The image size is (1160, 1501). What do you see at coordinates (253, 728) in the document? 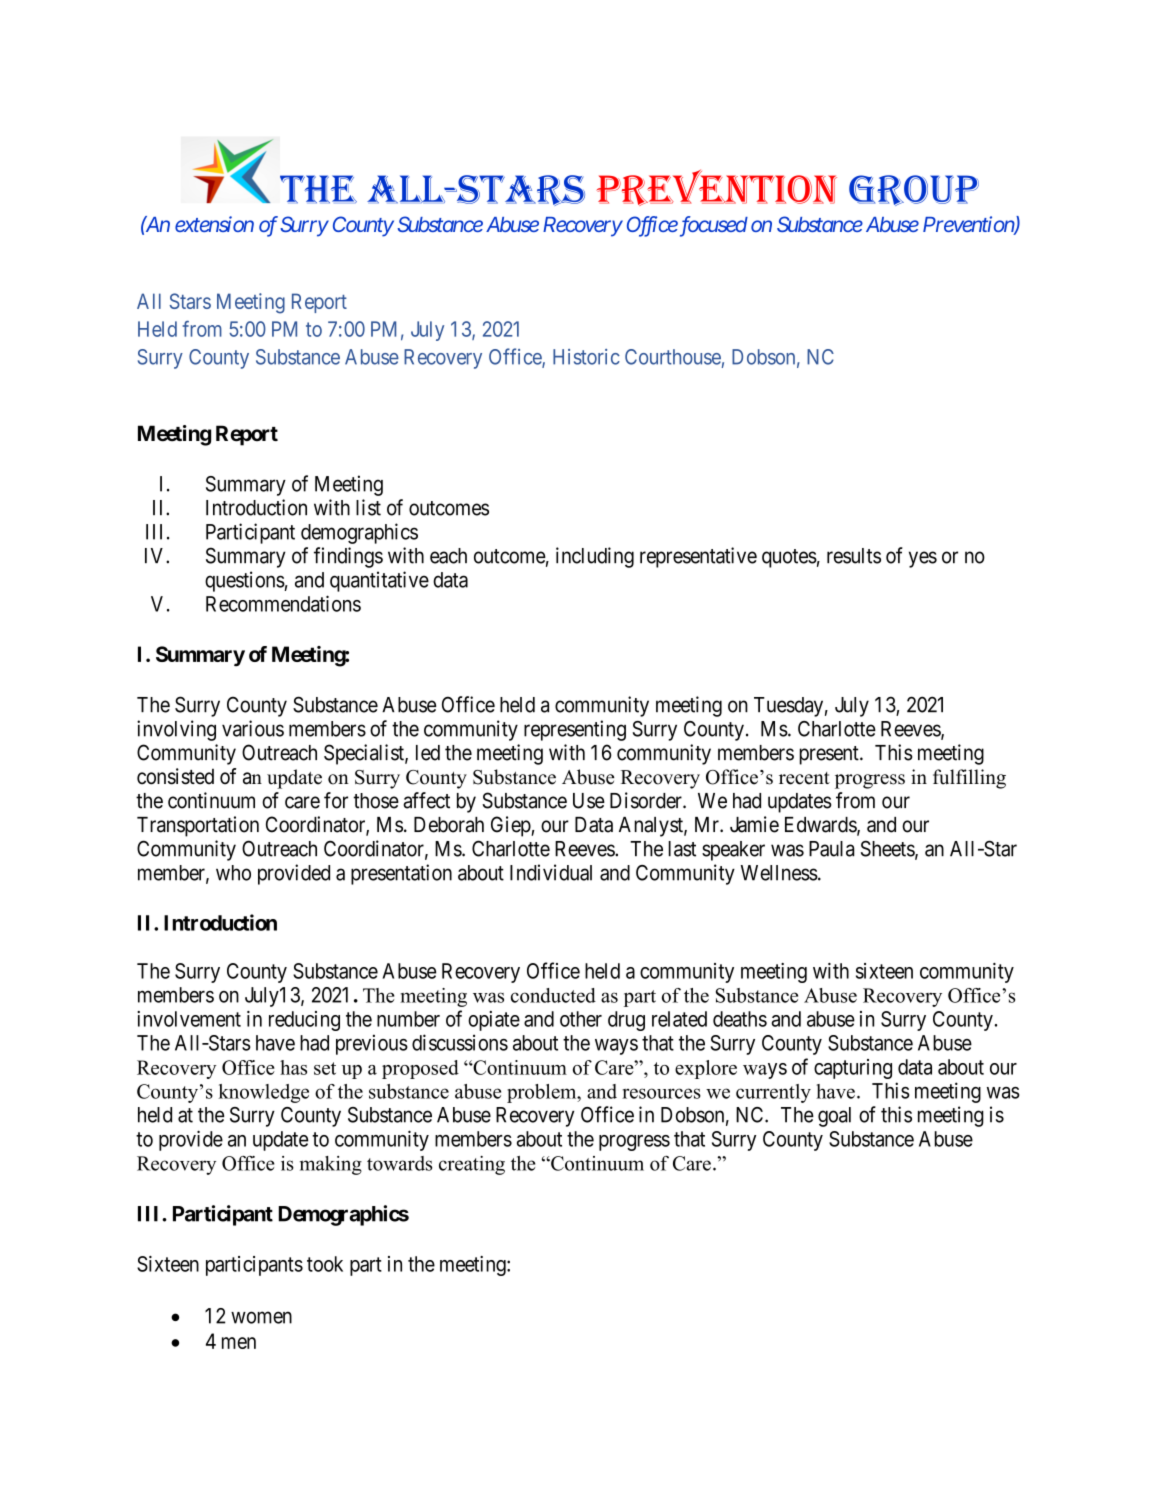
I see `various` at bounding box center [253, 728].
